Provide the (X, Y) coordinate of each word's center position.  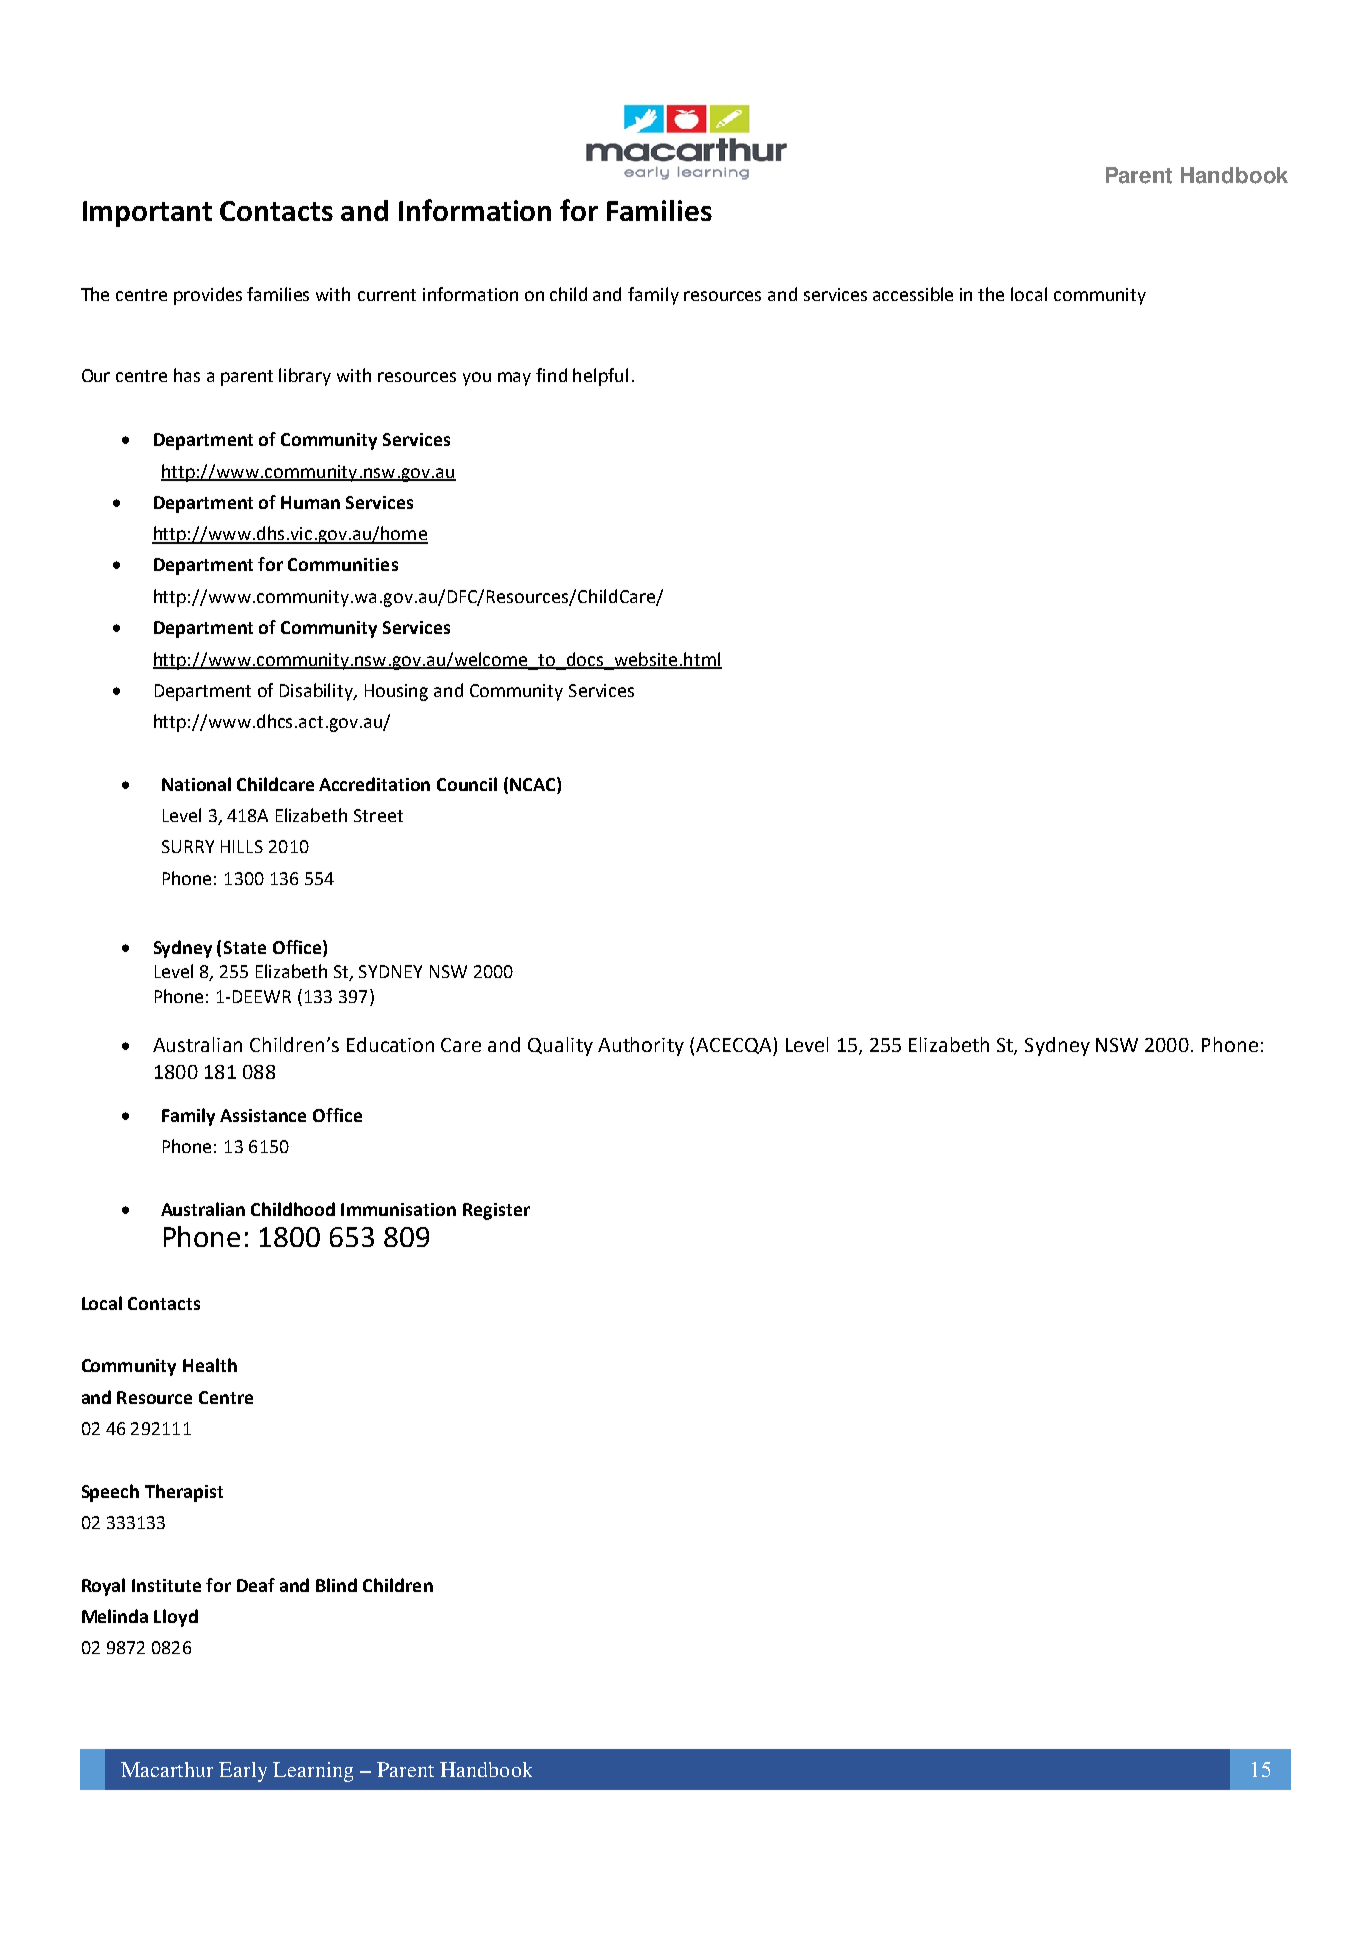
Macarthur (167, 1769)
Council (467, 784)
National (196, 784)
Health (210, 1365)
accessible (913, 294)
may (514, 379)
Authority (641, 1046)
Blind (336, 1585)
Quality (560, 1046)
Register (496, 1211)
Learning (313, 1772)
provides (208, 296)
